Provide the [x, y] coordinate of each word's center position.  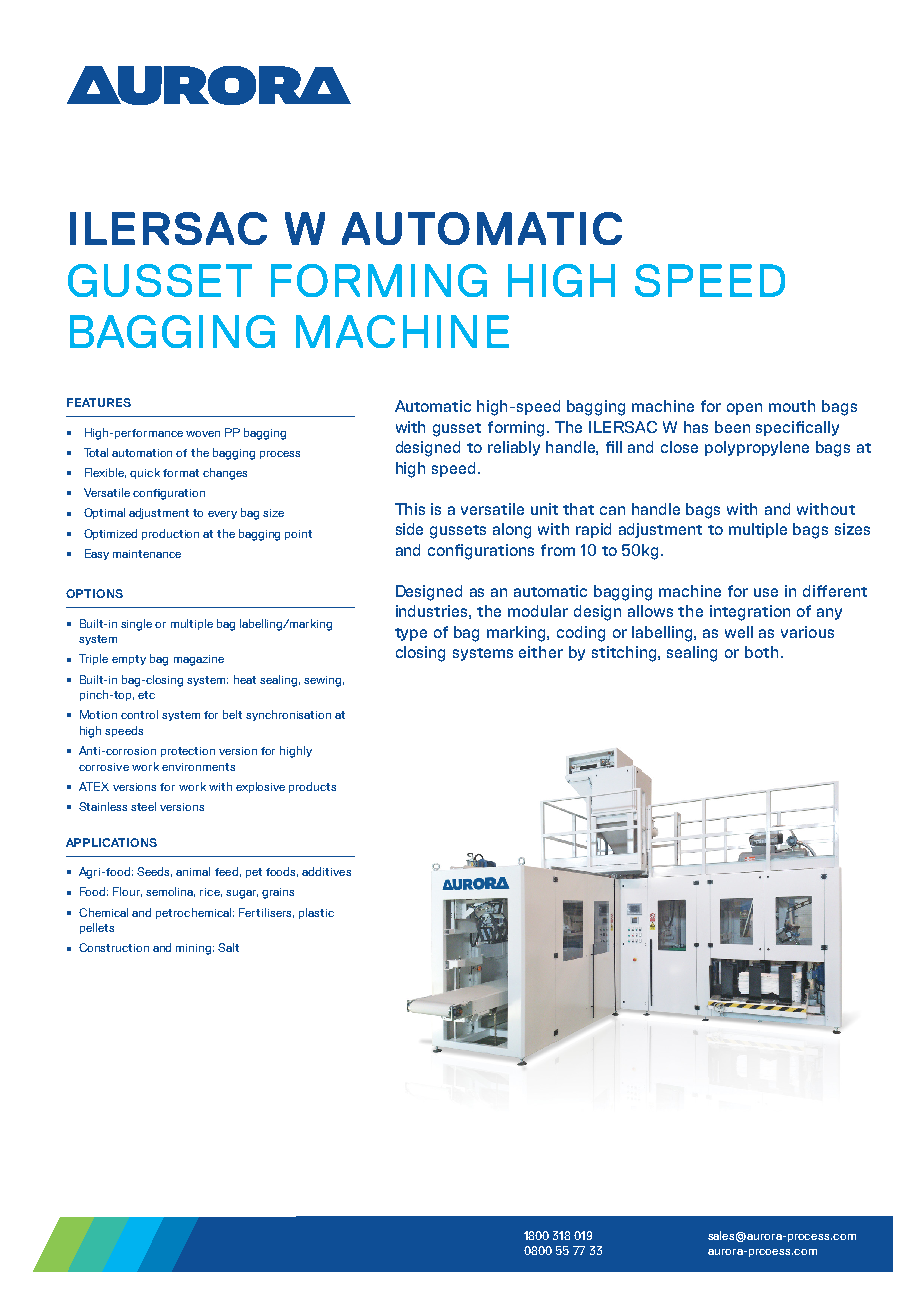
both [761, 652]
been [732, 427]
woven [203, 434]
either [541, 652]
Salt [228, 947]
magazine [199, 660]
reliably [514, 448]
